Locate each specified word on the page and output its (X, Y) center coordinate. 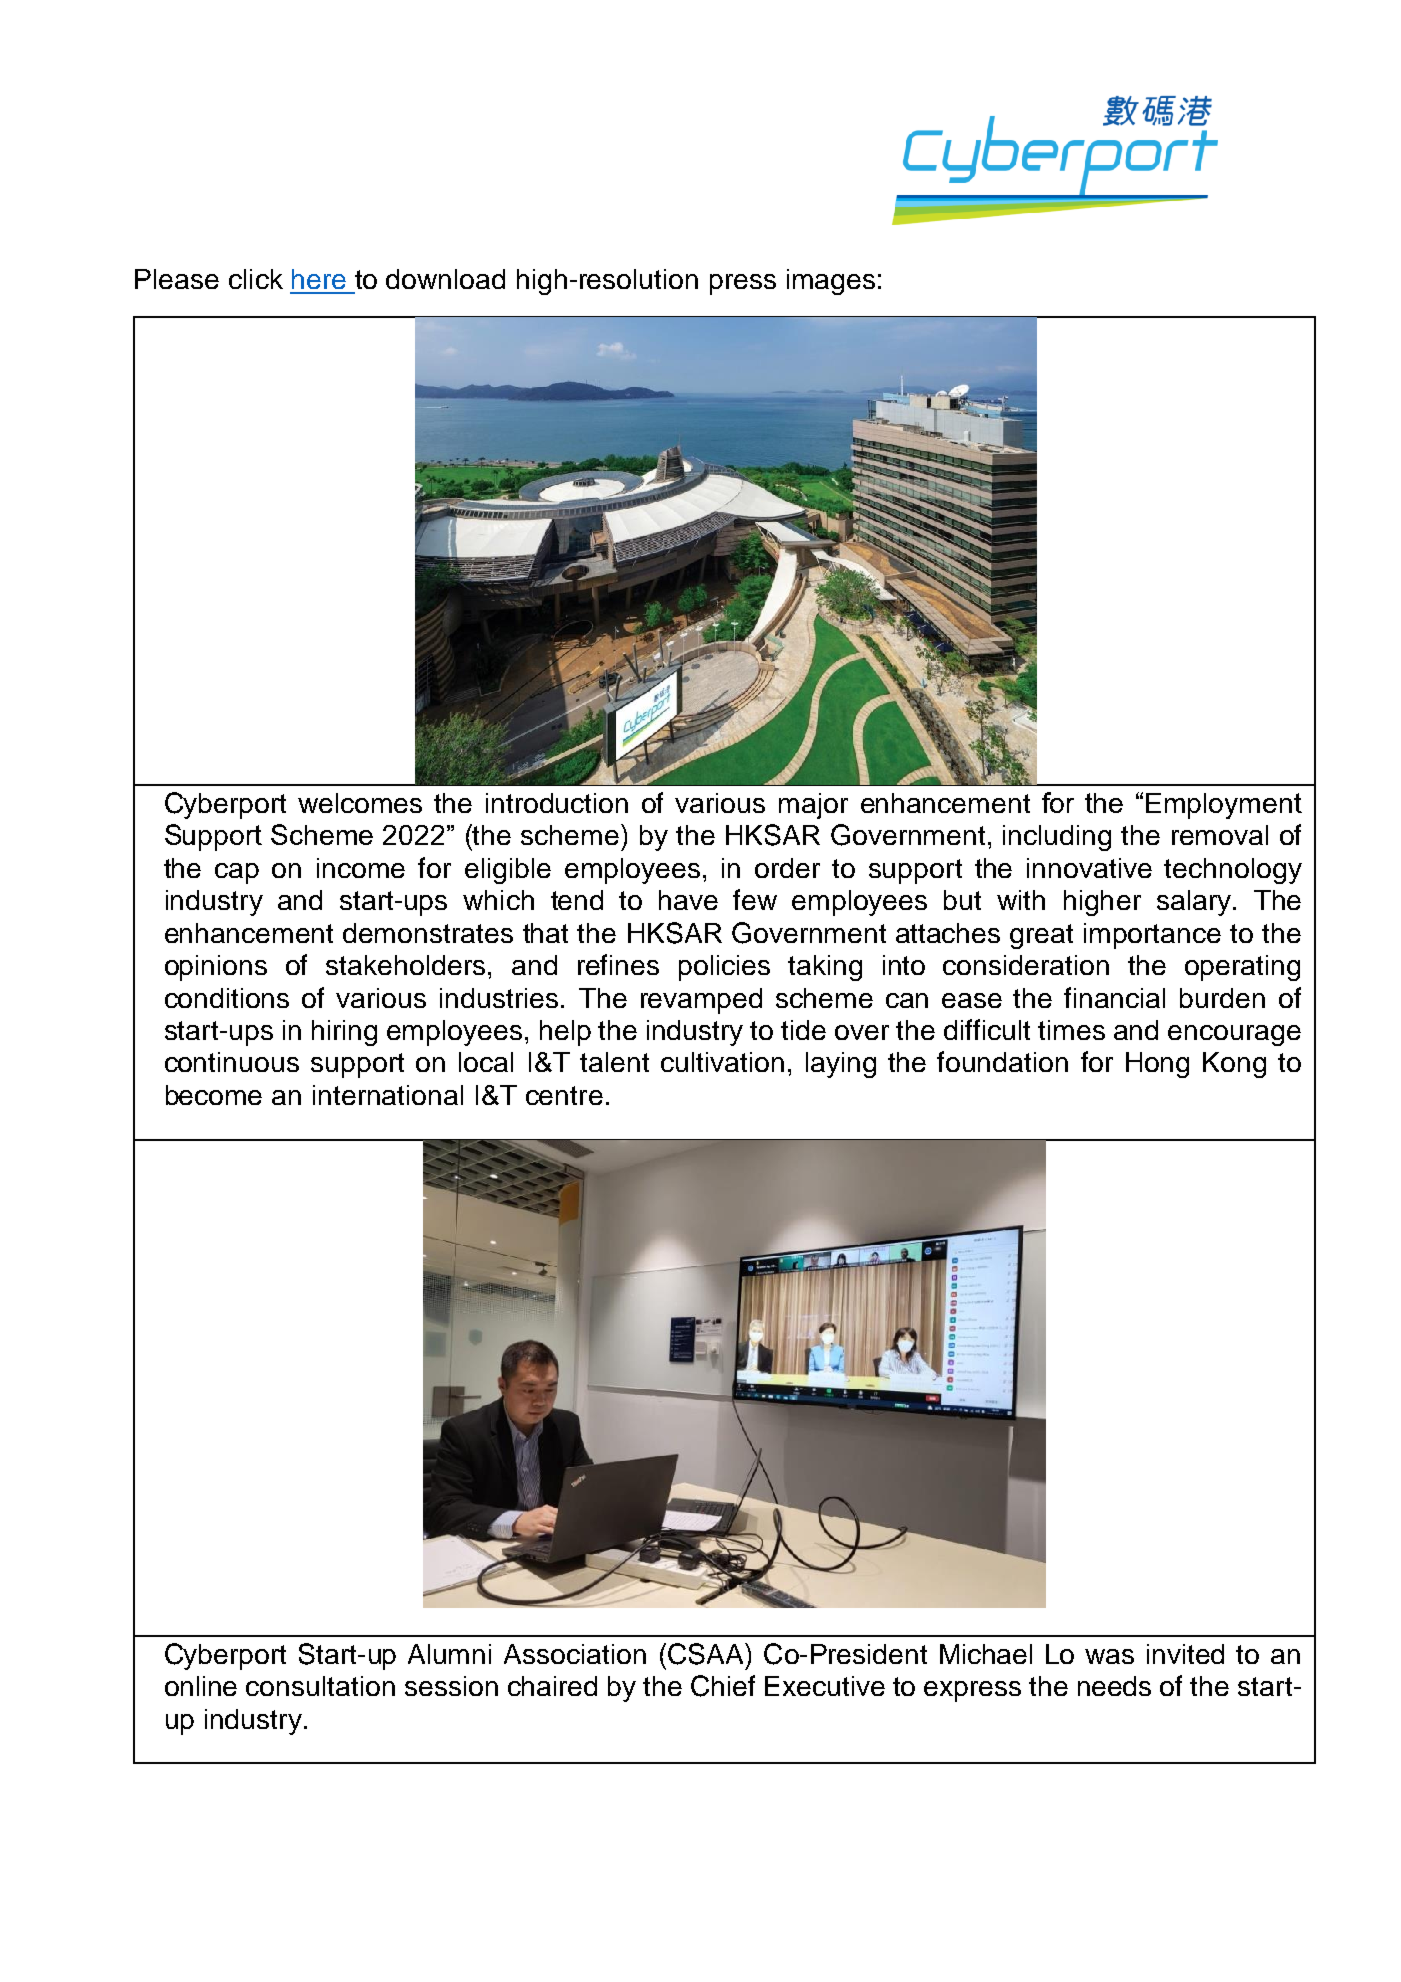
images (831, 282)
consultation (320, 1686)
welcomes (360, 803)
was (1109, 1656)
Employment (1224, 806)
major (813, 806)
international (388, 1095)
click (256, 279)
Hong (1157, 1065)
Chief (723, 1686)
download (445, 279)
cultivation (722, 1062)
